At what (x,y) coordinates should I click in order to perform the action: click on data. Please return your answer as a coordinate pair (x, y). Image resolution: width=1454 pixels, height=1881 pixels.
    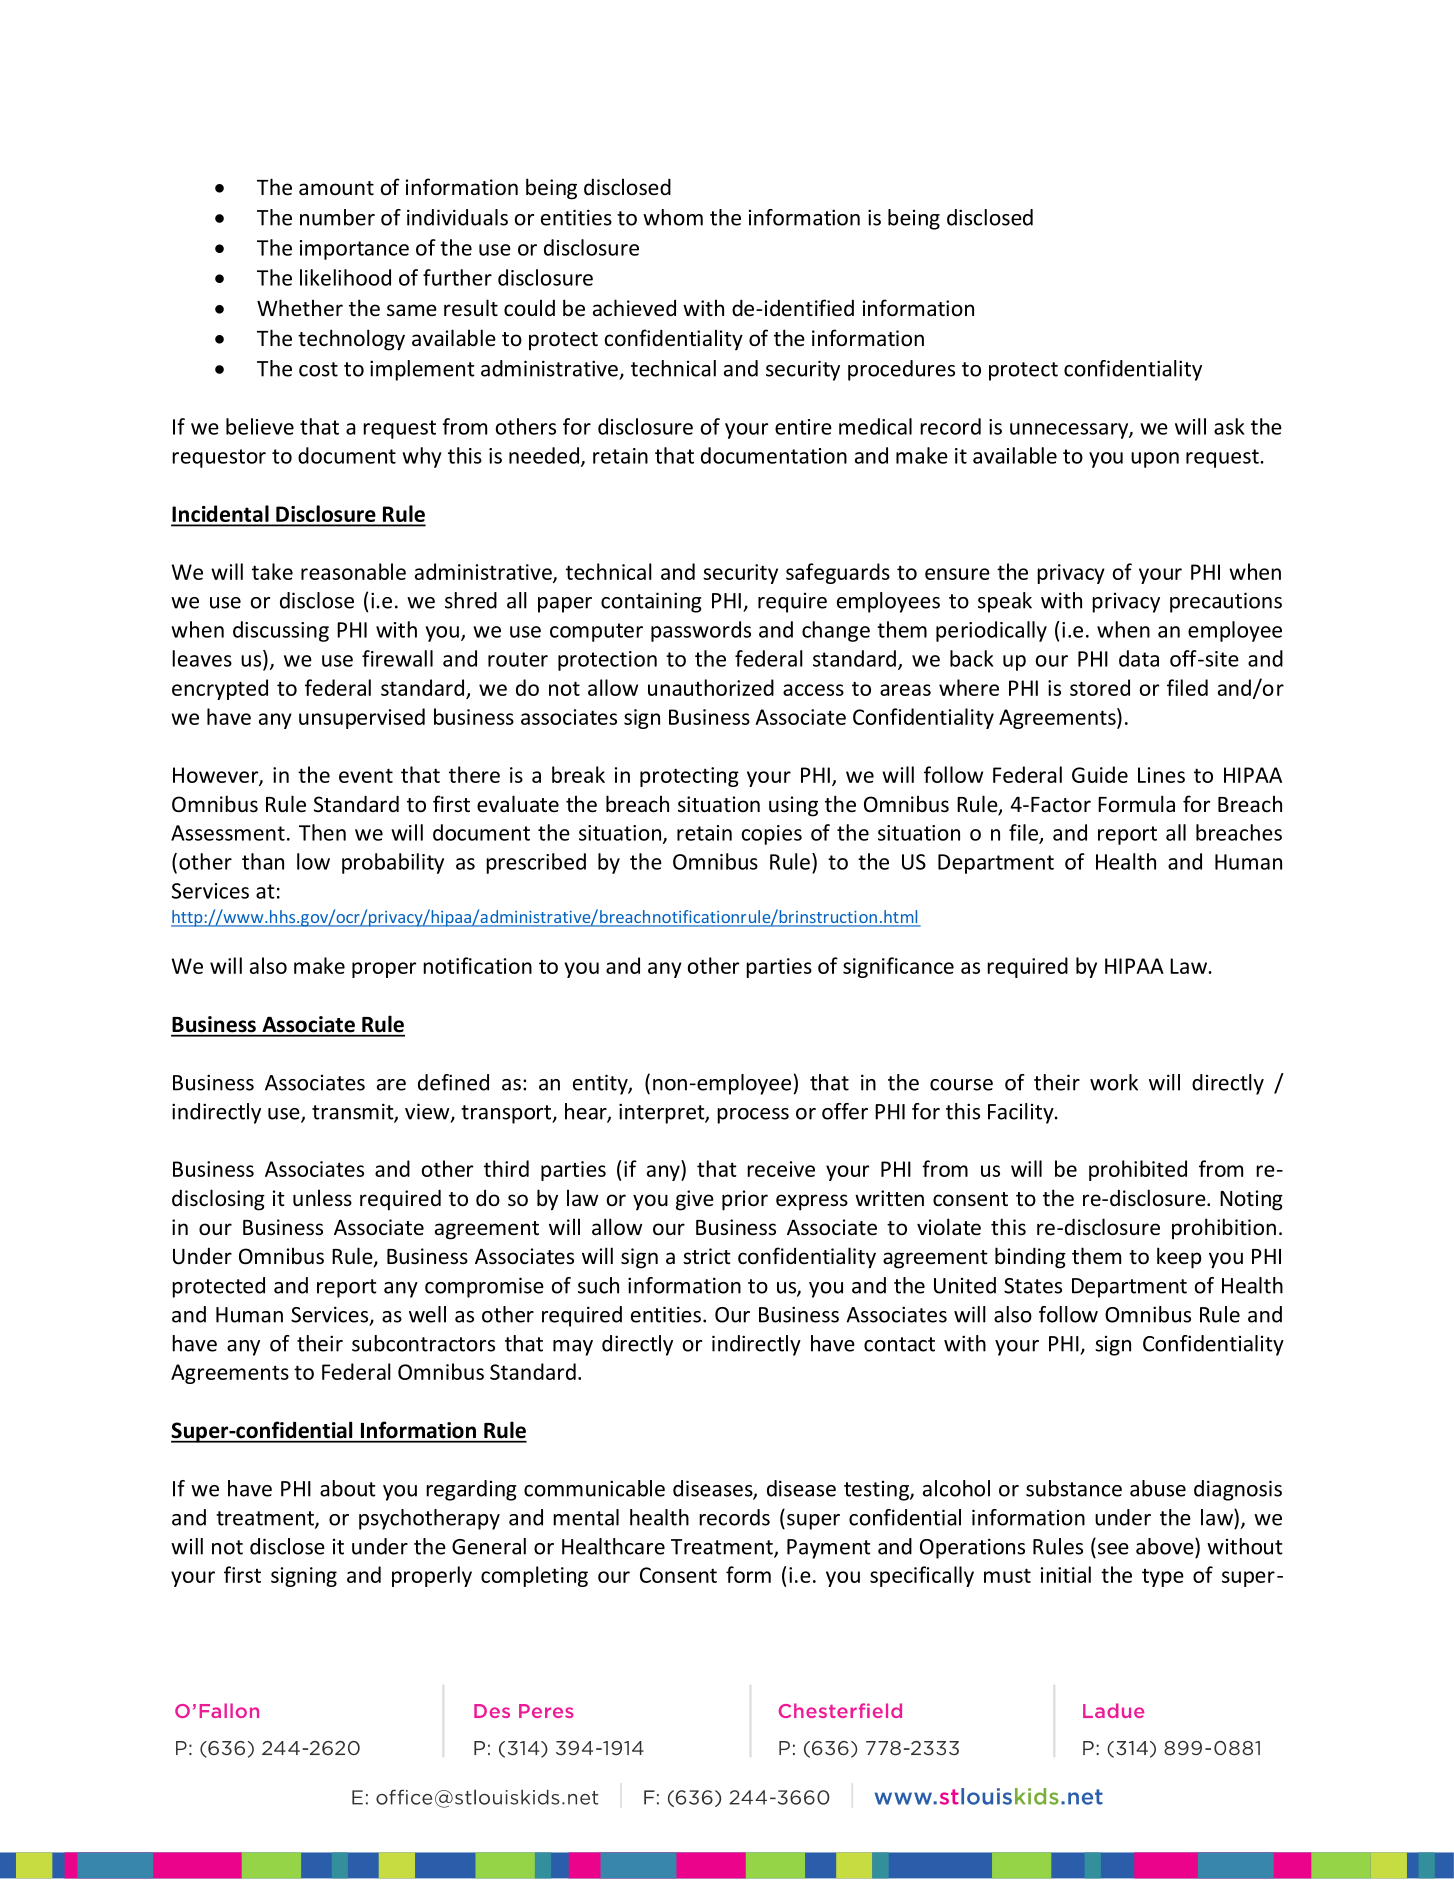
    Looking at the image, I should click on (1139, 658).
